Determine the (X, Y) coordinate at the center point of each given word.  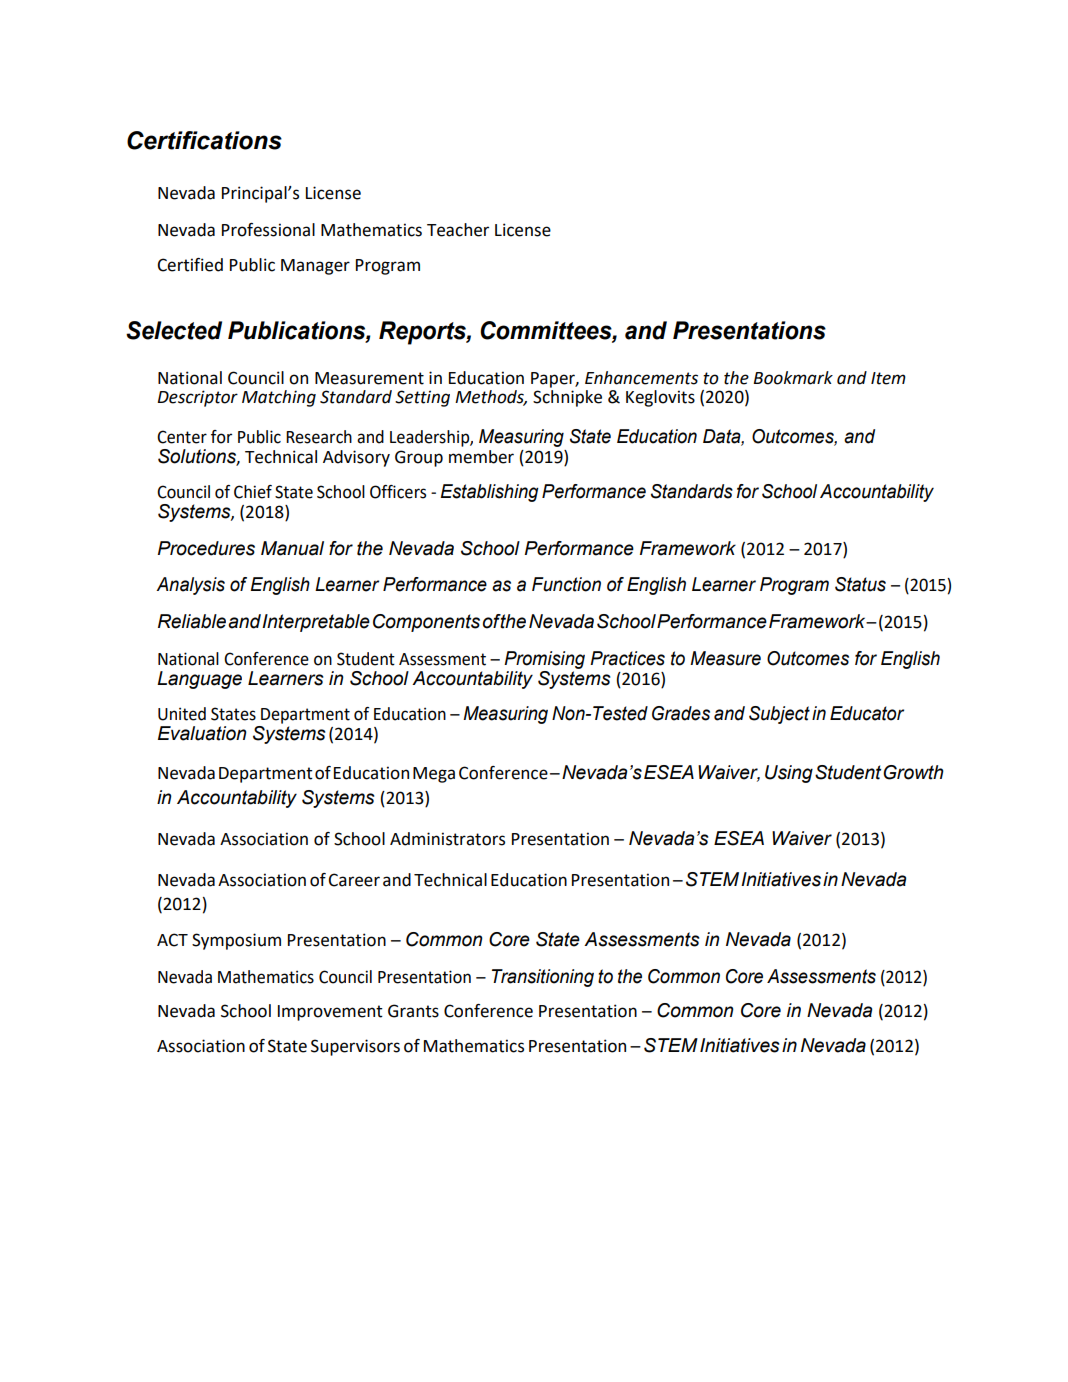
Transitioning (543, 978)
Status (860, 584)
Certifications (204, 140)
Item (888, 378)
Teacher (458, 230)
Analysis (190, 586)
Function (566, 584)
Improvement (330, 1013)
